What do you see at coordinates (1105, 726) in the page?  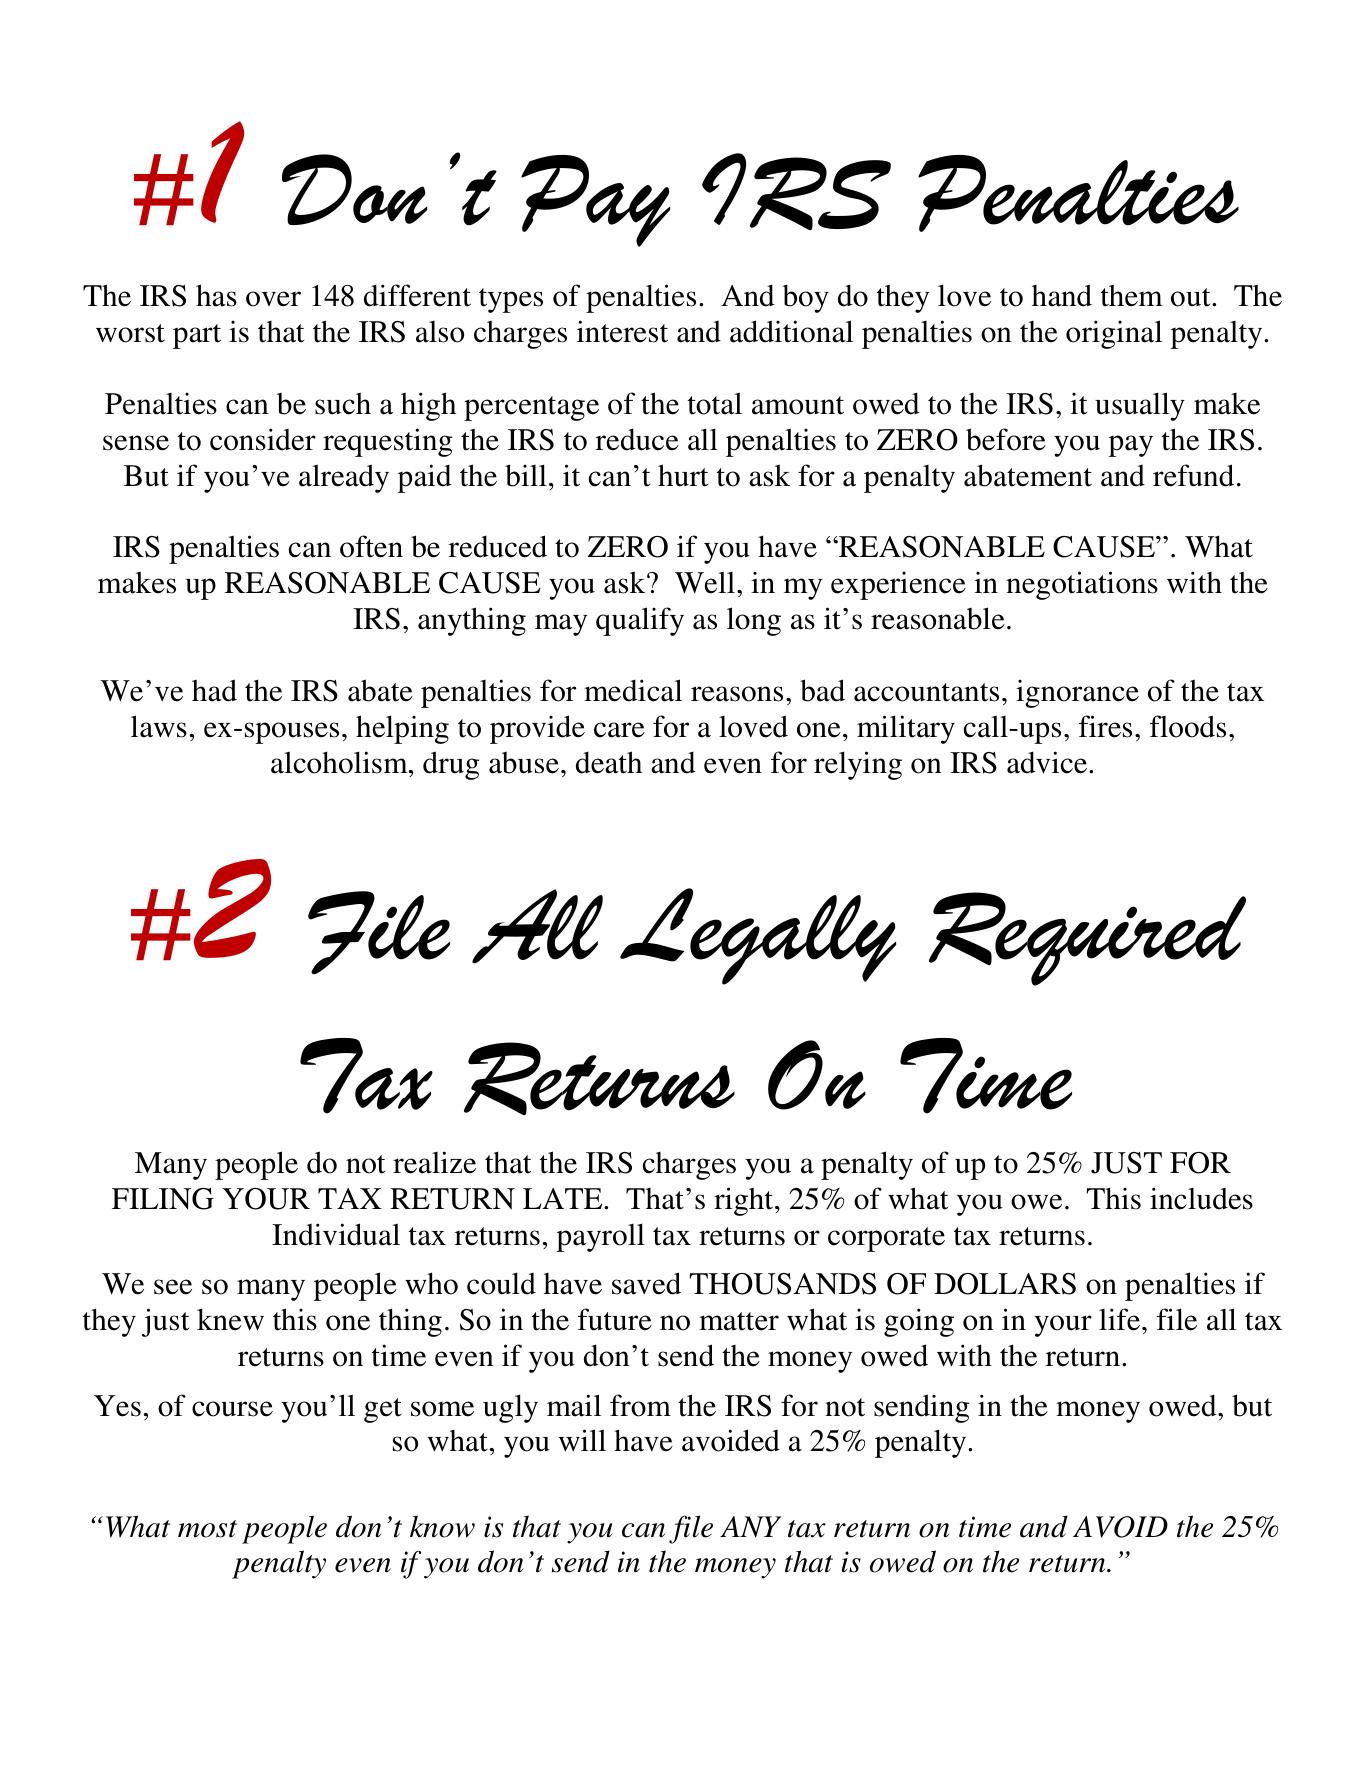 I see `fires` at bounding box center [1105, 726].
